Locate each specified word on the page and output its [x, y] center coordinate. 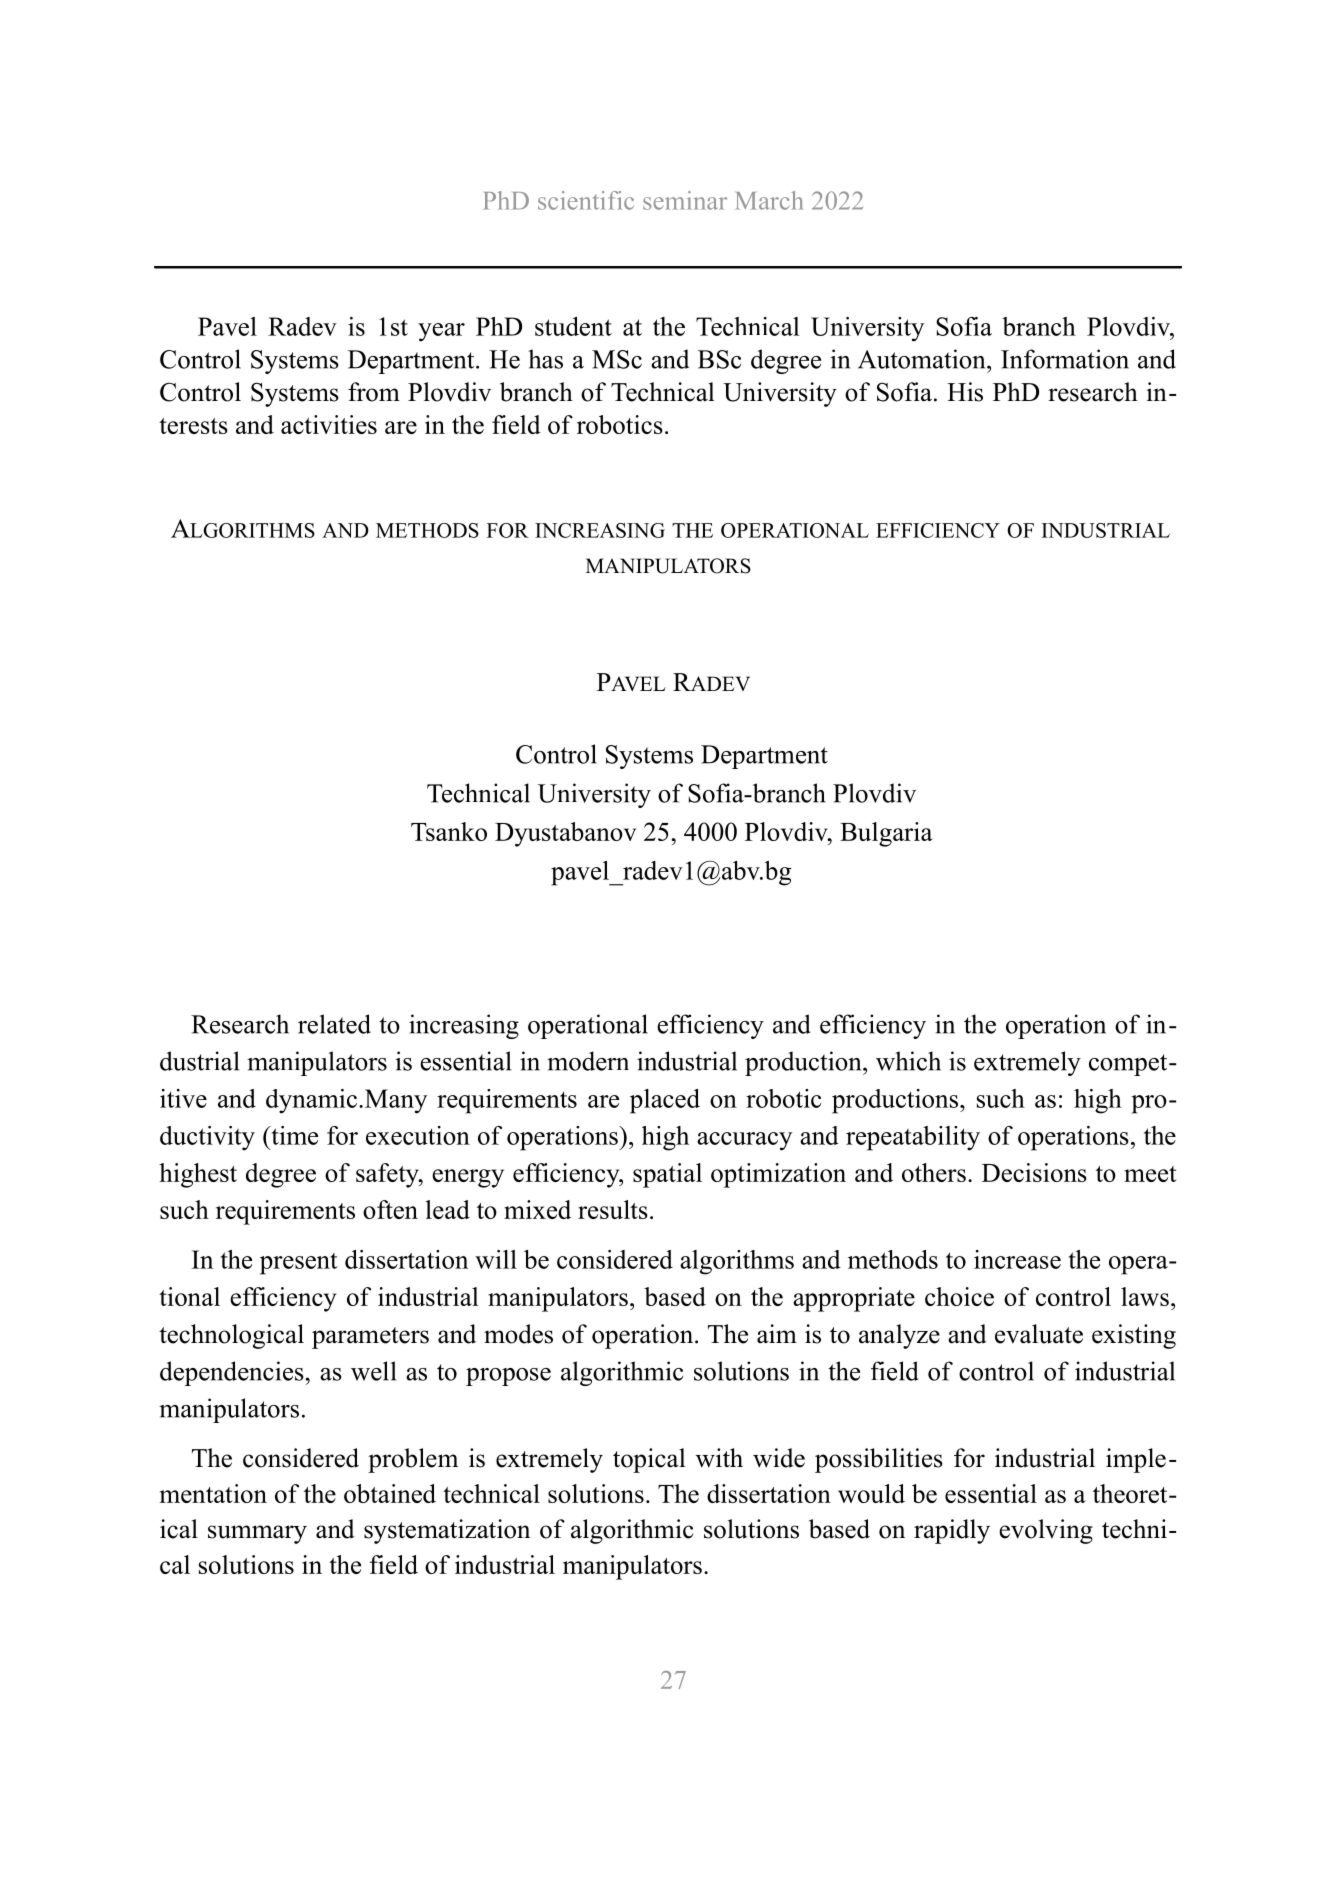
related [334, 1024]
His [965, 392]
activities [329, 424]
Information [1065, 359]
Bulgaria [886, 834]
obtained [390, 1493]
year [441, 332]
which [908, 1061]
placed [665, 1101]
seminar [685, 200]
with [719, 1458]
